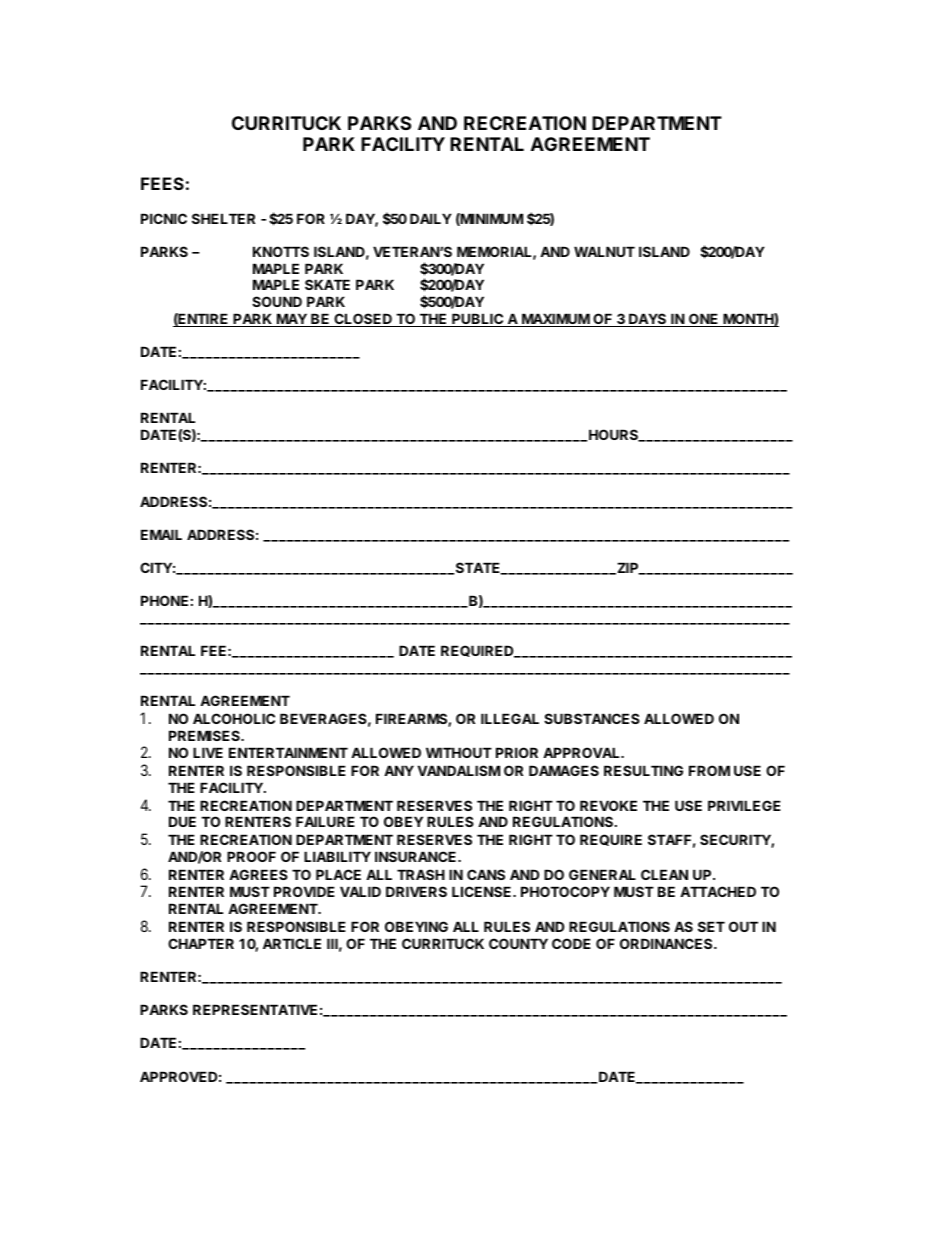 Image resolution: width=952 pixels, height=1233 pixels. What do you see at coordinates (161, 534) in the screenshot?
I see `EMAIL` at bounding box center [161, 534].
